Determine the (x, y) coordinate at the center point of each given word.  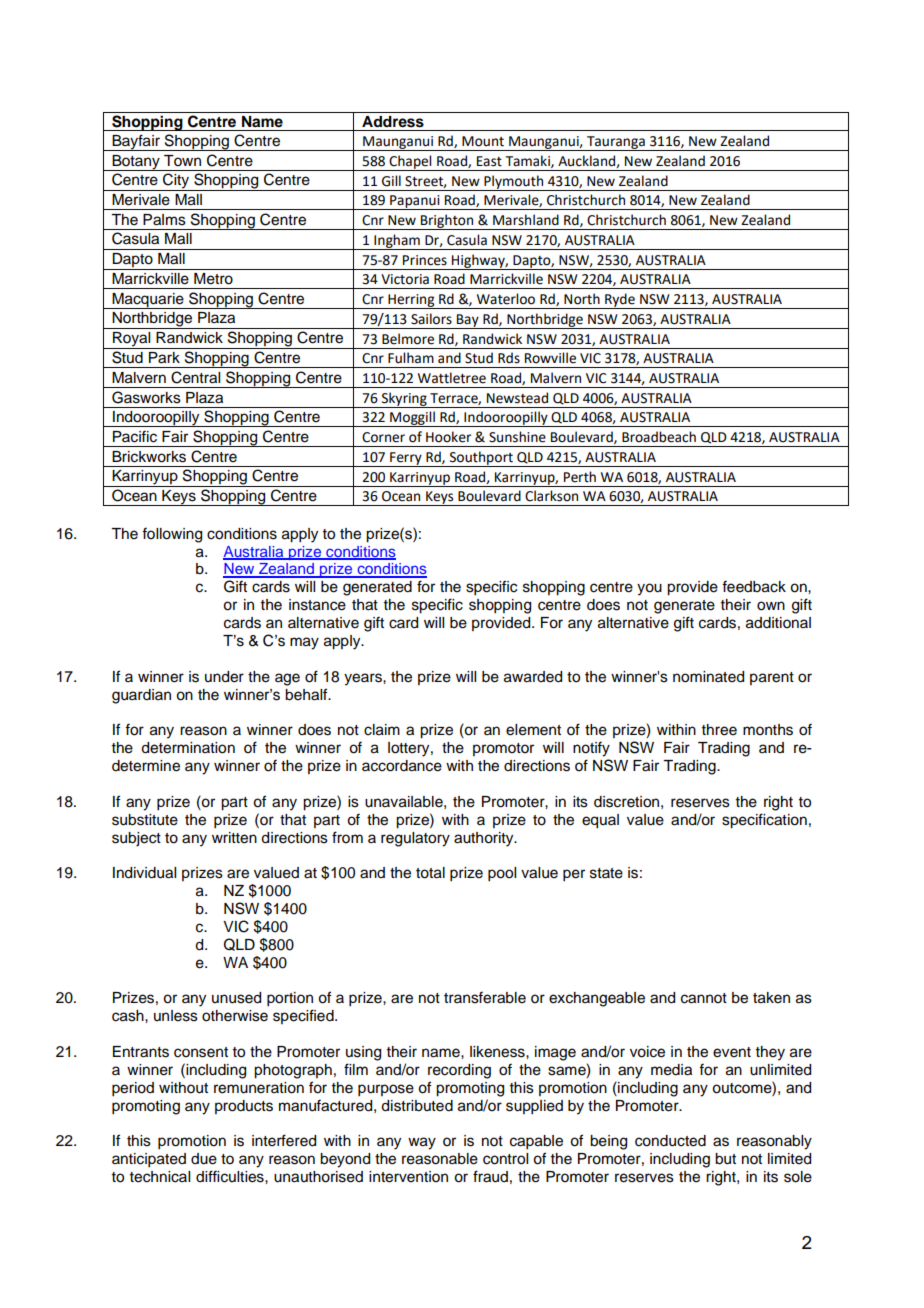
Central (195, 377)
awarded (533, 677)
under (224, 677)
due (204, 1159)
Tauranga (616, 143)
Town (182, 161)
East (489, 161)
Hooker (448, 437)
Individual (144, 873)
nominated (708, 677)
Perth (580, 477)
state (606, 873)
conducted (670, 1141)
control (505, 1159)
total (430, 873)
